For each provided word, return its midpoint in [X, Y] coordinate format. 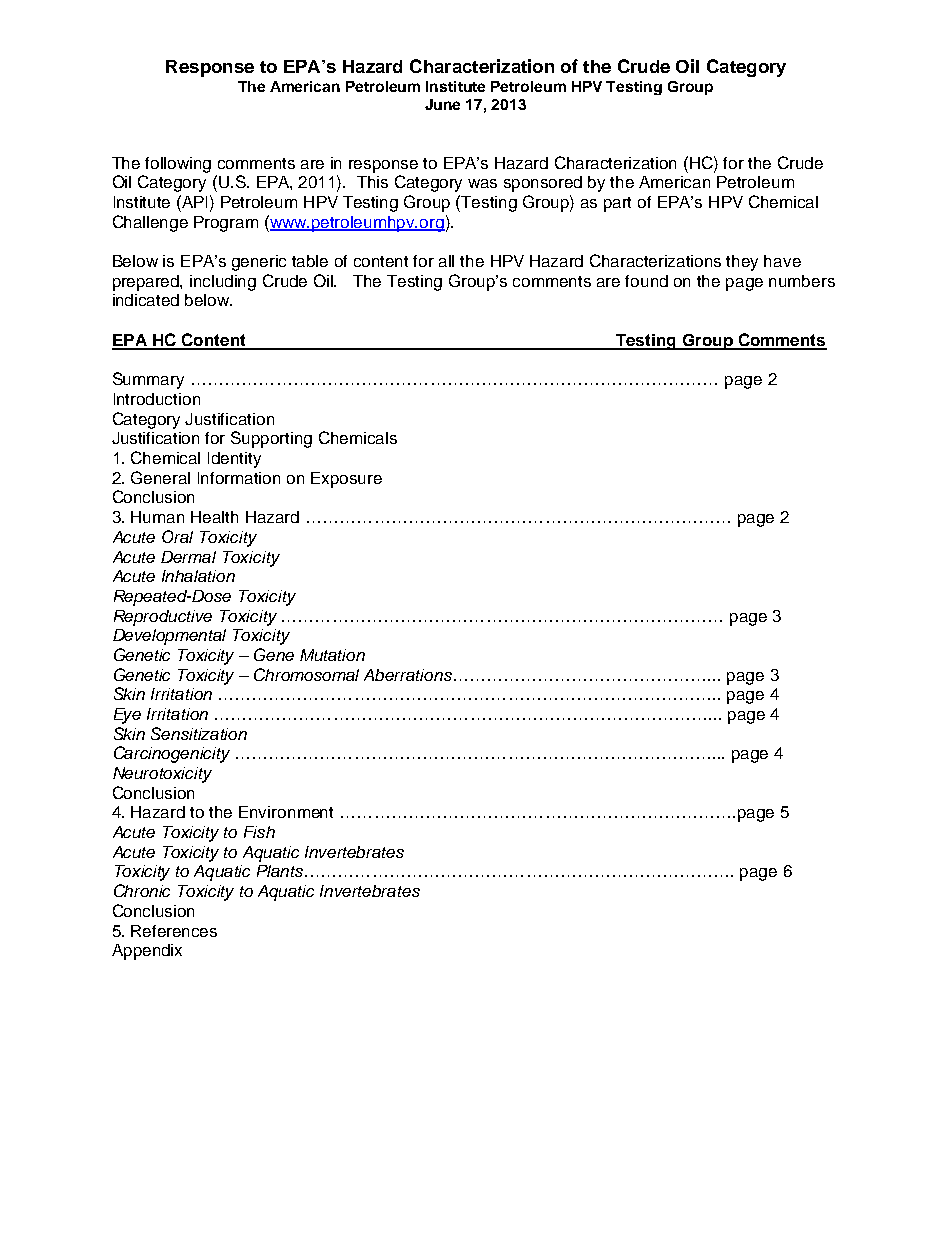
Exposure [346, 480]
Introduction [157, 399]
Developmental [169, 637]
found [646, 281]
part [617, 204]
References [174, 931]
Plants [281, 871]
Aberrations [408, 675]
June [442, 104]
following [178, 165]
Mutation [332, 655]
